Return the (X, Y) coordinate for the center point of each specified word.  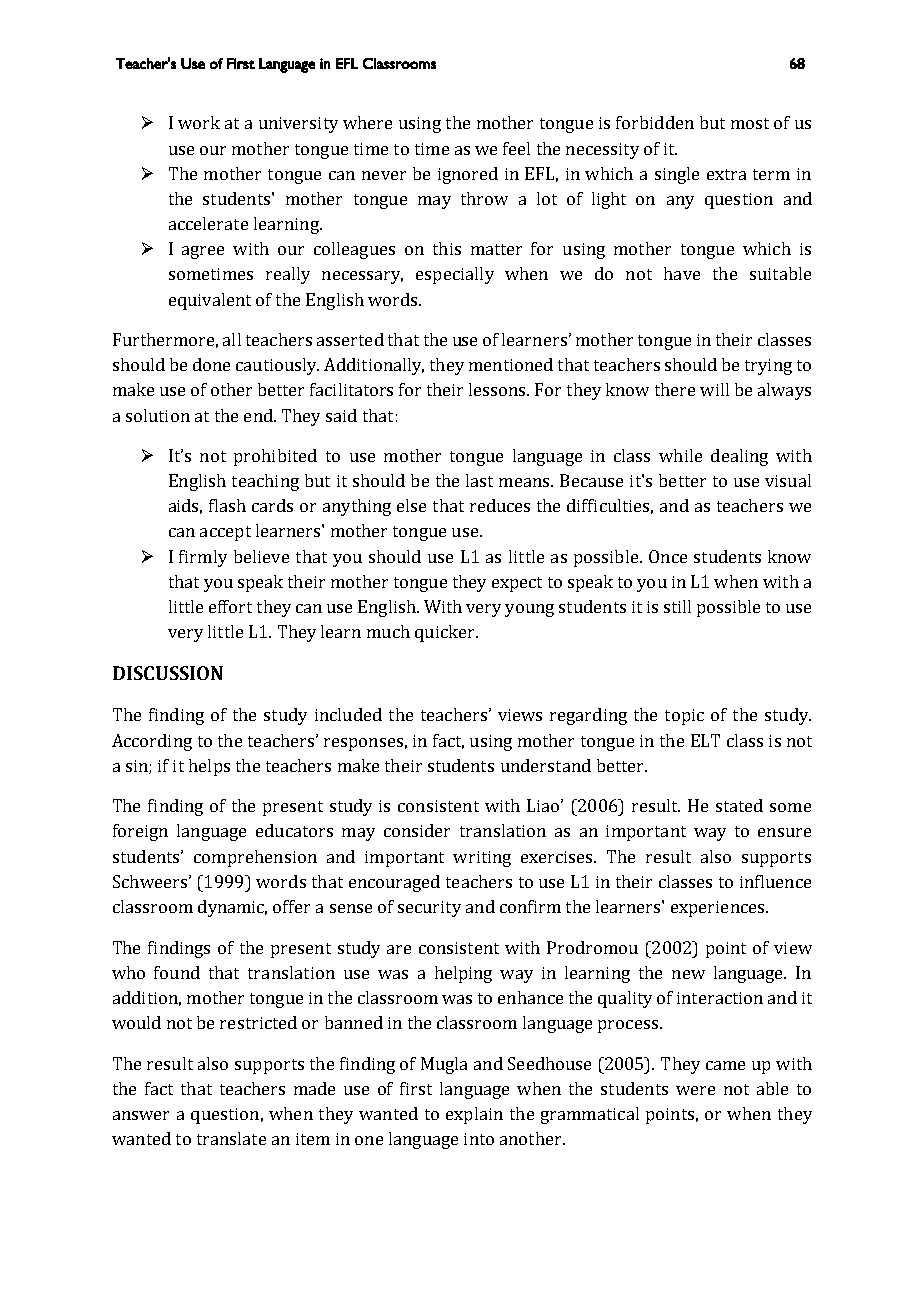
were (695, 1090)
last (479, 480)
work (199, 122)
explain (474, 1115)
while (680, 455)
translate (231, 1138)
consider (417, 830)
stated (739, 805)
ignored (468, 175)
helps (209, 767)
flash (227, 505)
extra (726, 174)
